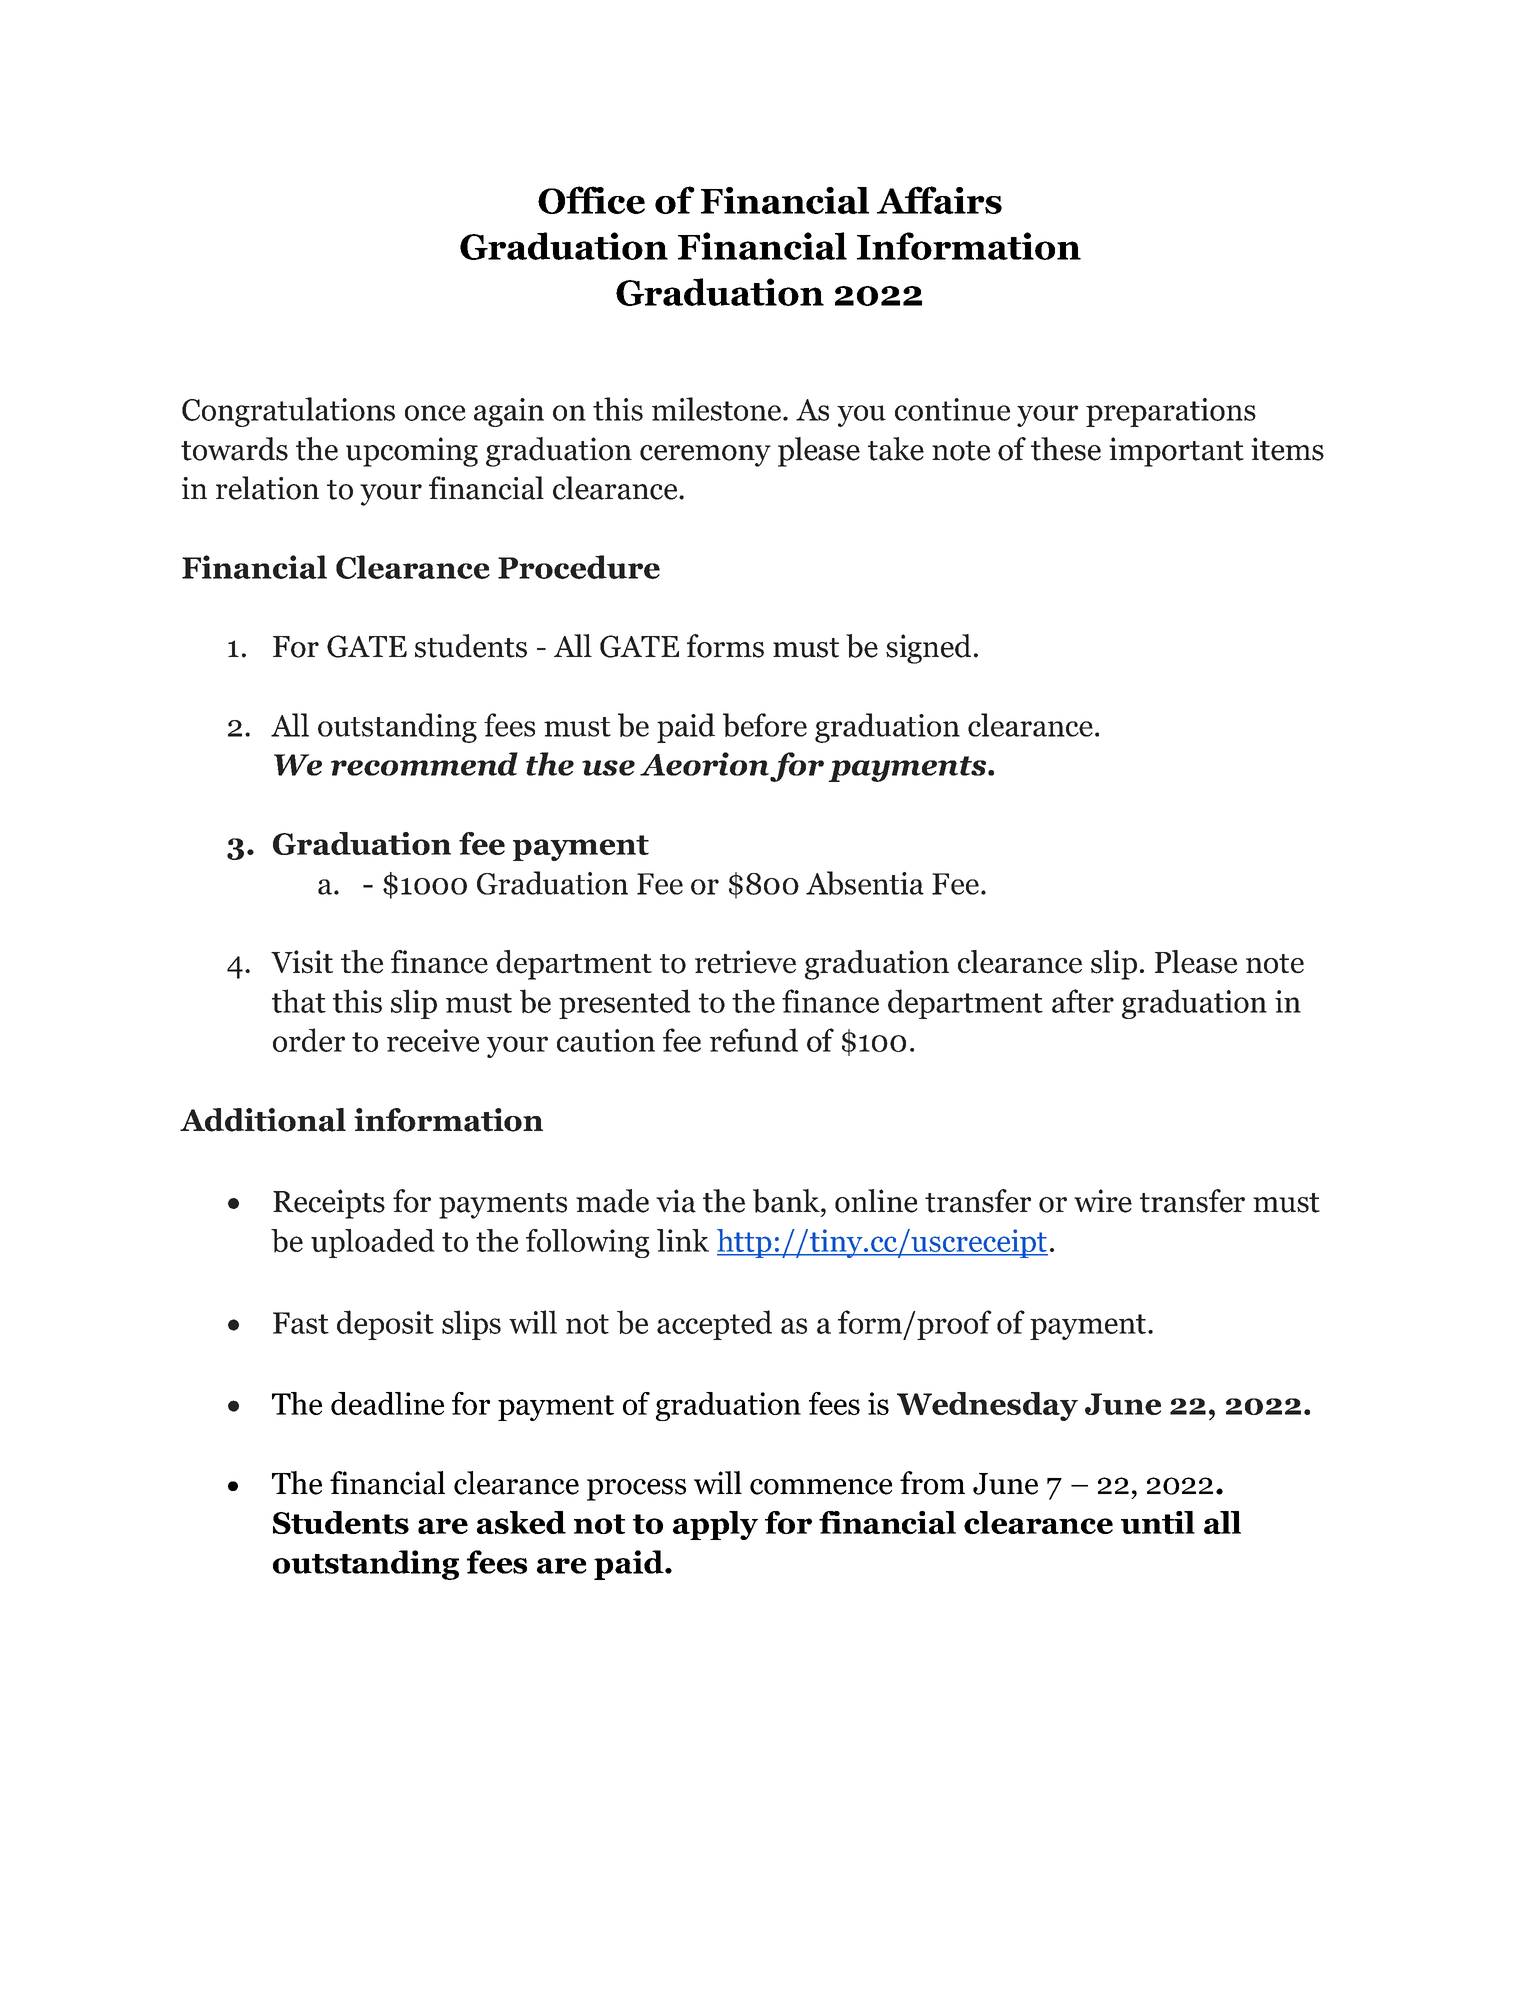  I want to click on Office, so click(591, 200).
